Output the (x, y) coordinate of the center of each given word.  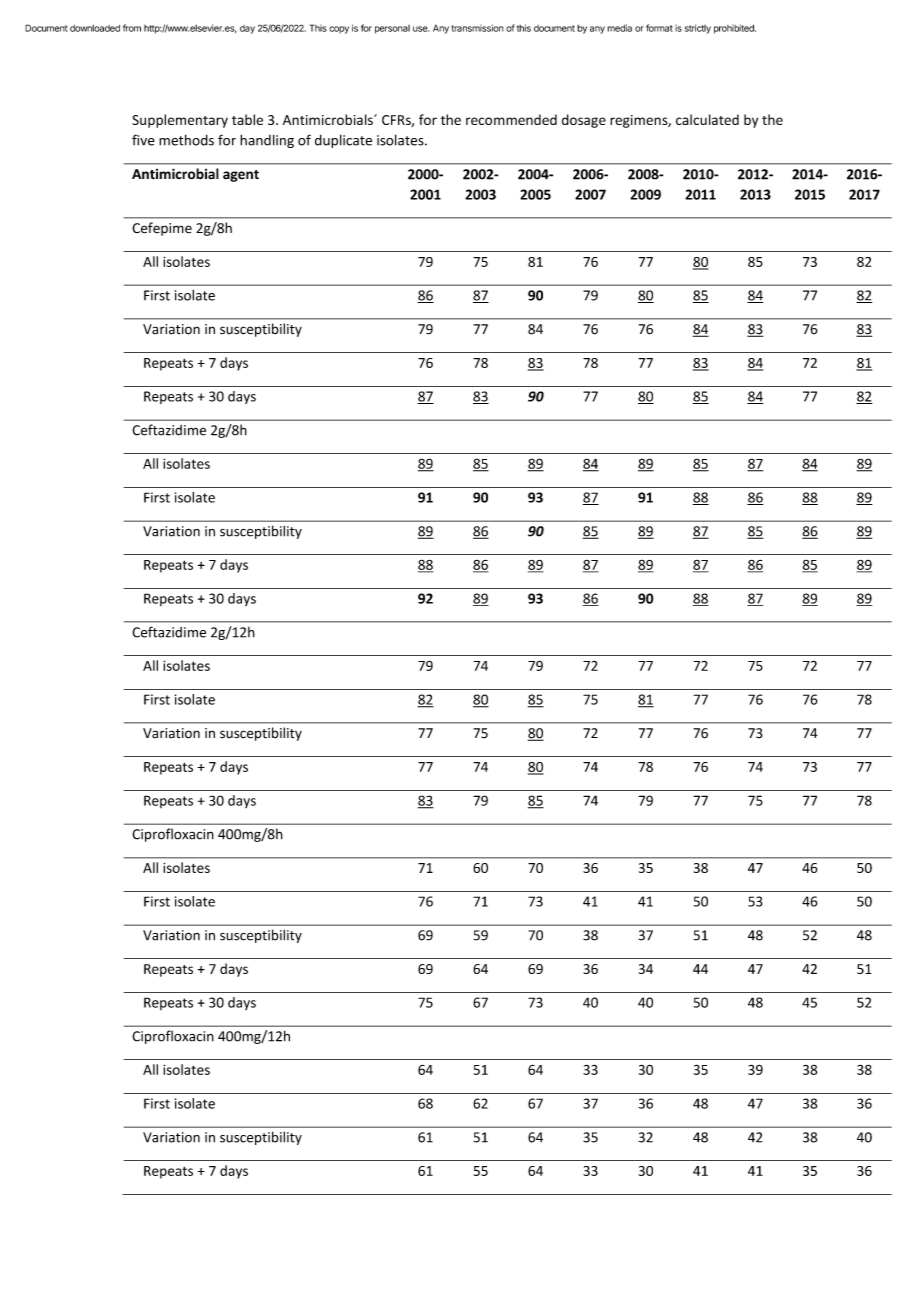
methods (186, 140)
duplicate (343, 141)
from (132, 28)
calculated (707, 119)
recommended (511, 119)
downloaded (95, 28)
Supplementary (180, 121)
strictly (698, 29)
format (659, 28)
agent (241, 176)
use (421, 29)
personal (392, 29)
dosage (584, 121)
